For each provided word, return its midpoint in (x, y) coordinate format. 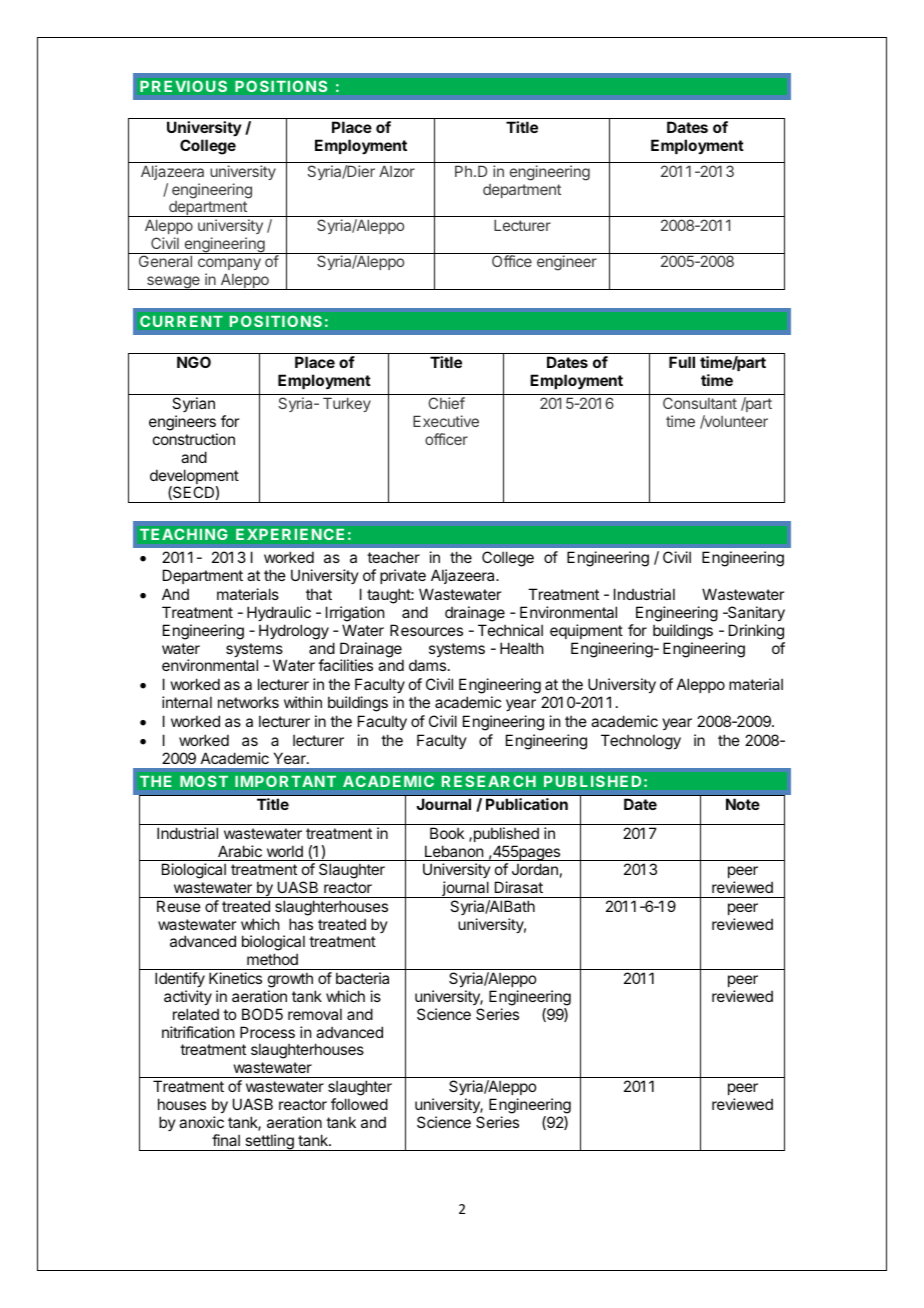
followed (359, 1104)
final (226, 1140)
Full (682, 362)
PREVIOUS (184, 86)
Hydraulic (279, 613)
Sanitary (755, 613)
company (229, 266)
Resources (426, 630)
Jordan (535, 869)
